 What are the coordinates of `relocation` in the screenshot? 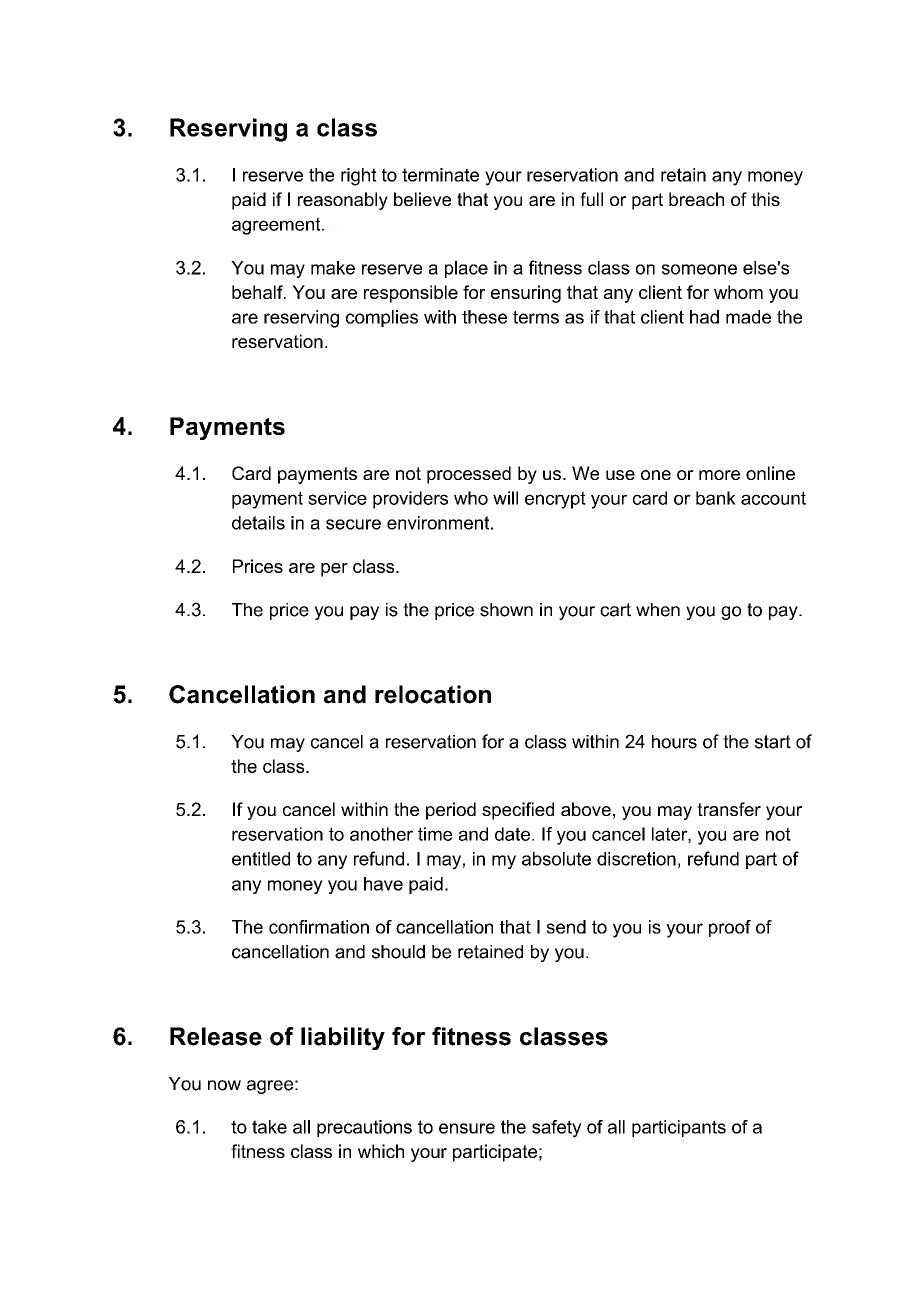 It's located at (433, 694).
